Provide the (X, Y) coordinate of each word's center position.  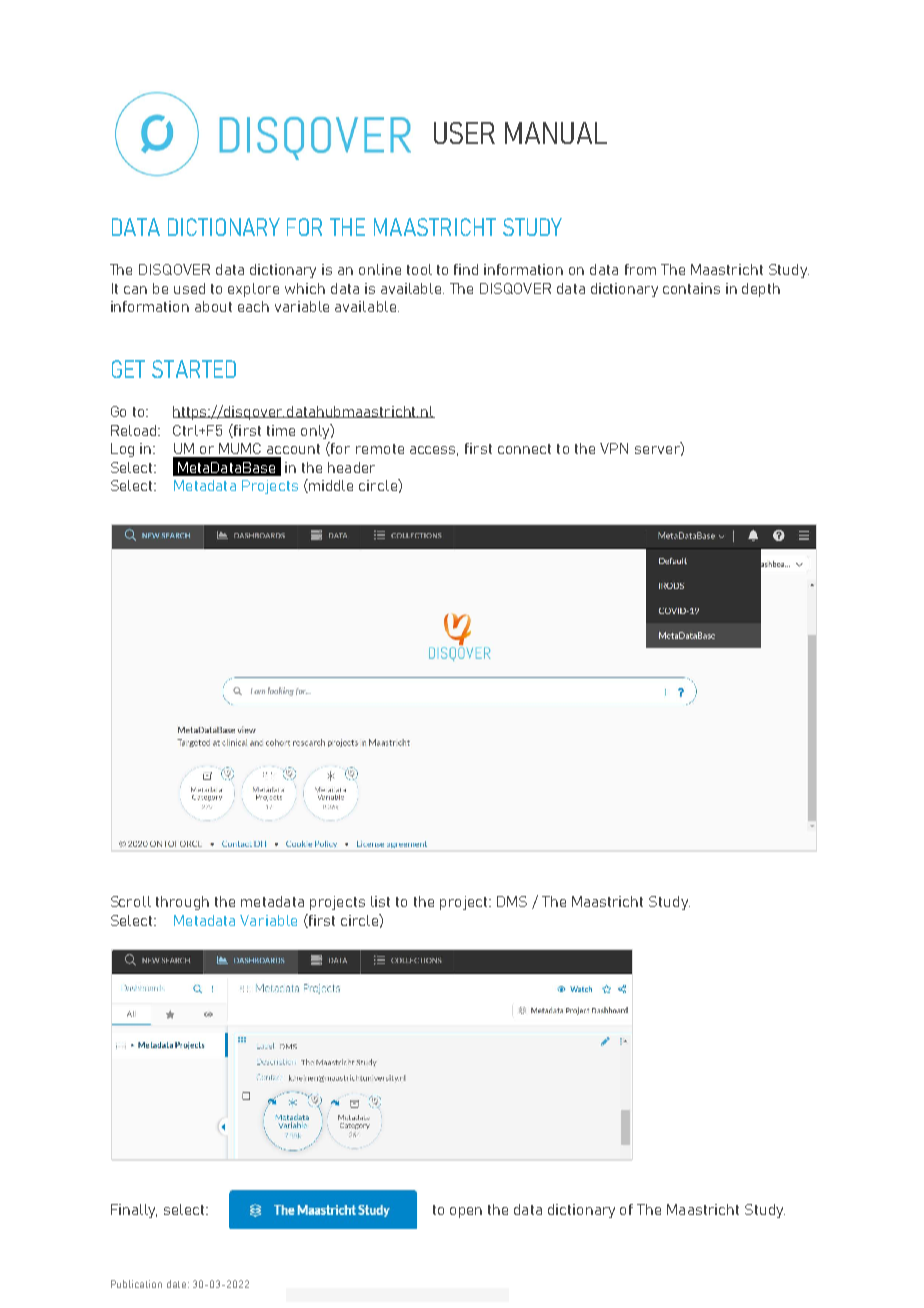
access (434, 451)
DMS (512, 901)
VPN (614, 448)
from (640, 269)
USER (464, 133)
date (178, 1284)
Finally (134, 1211)
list (380, 901)
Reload (135, 430)
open (466, 1212)
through (182, 903)
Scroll (131, 901)
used (189, 288)
